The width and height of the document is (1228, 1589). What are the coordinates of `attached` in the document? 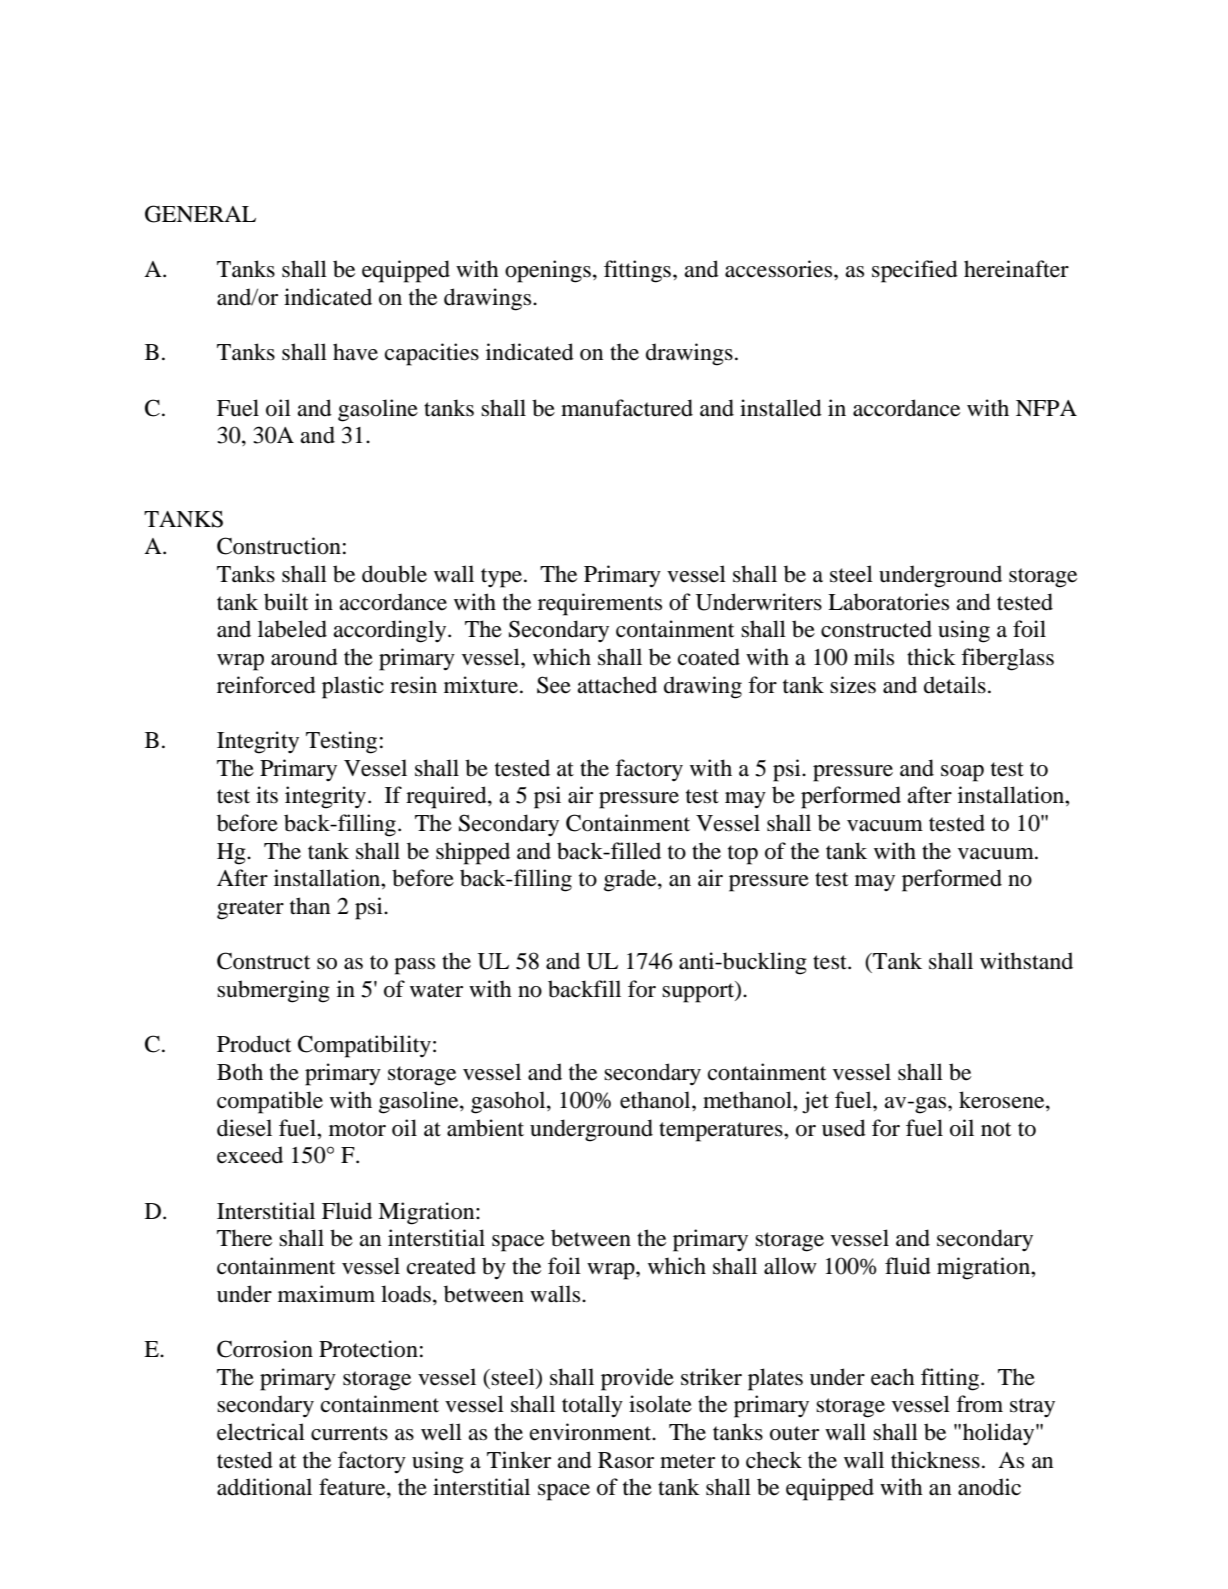 It's located at (617, 685).
